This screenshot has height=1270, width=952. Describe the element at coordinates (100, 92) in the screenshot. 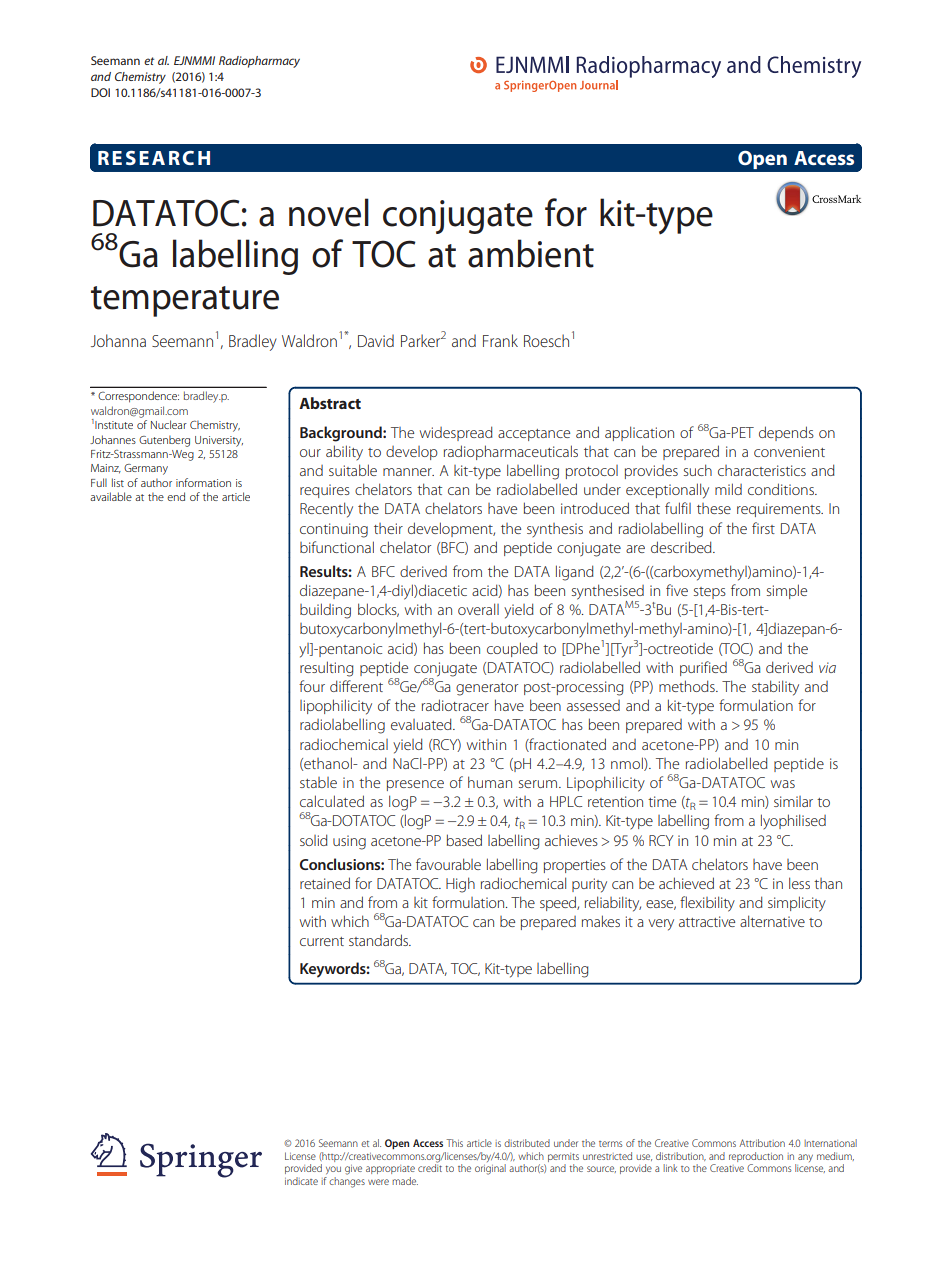

I see `DOI` at that location.
